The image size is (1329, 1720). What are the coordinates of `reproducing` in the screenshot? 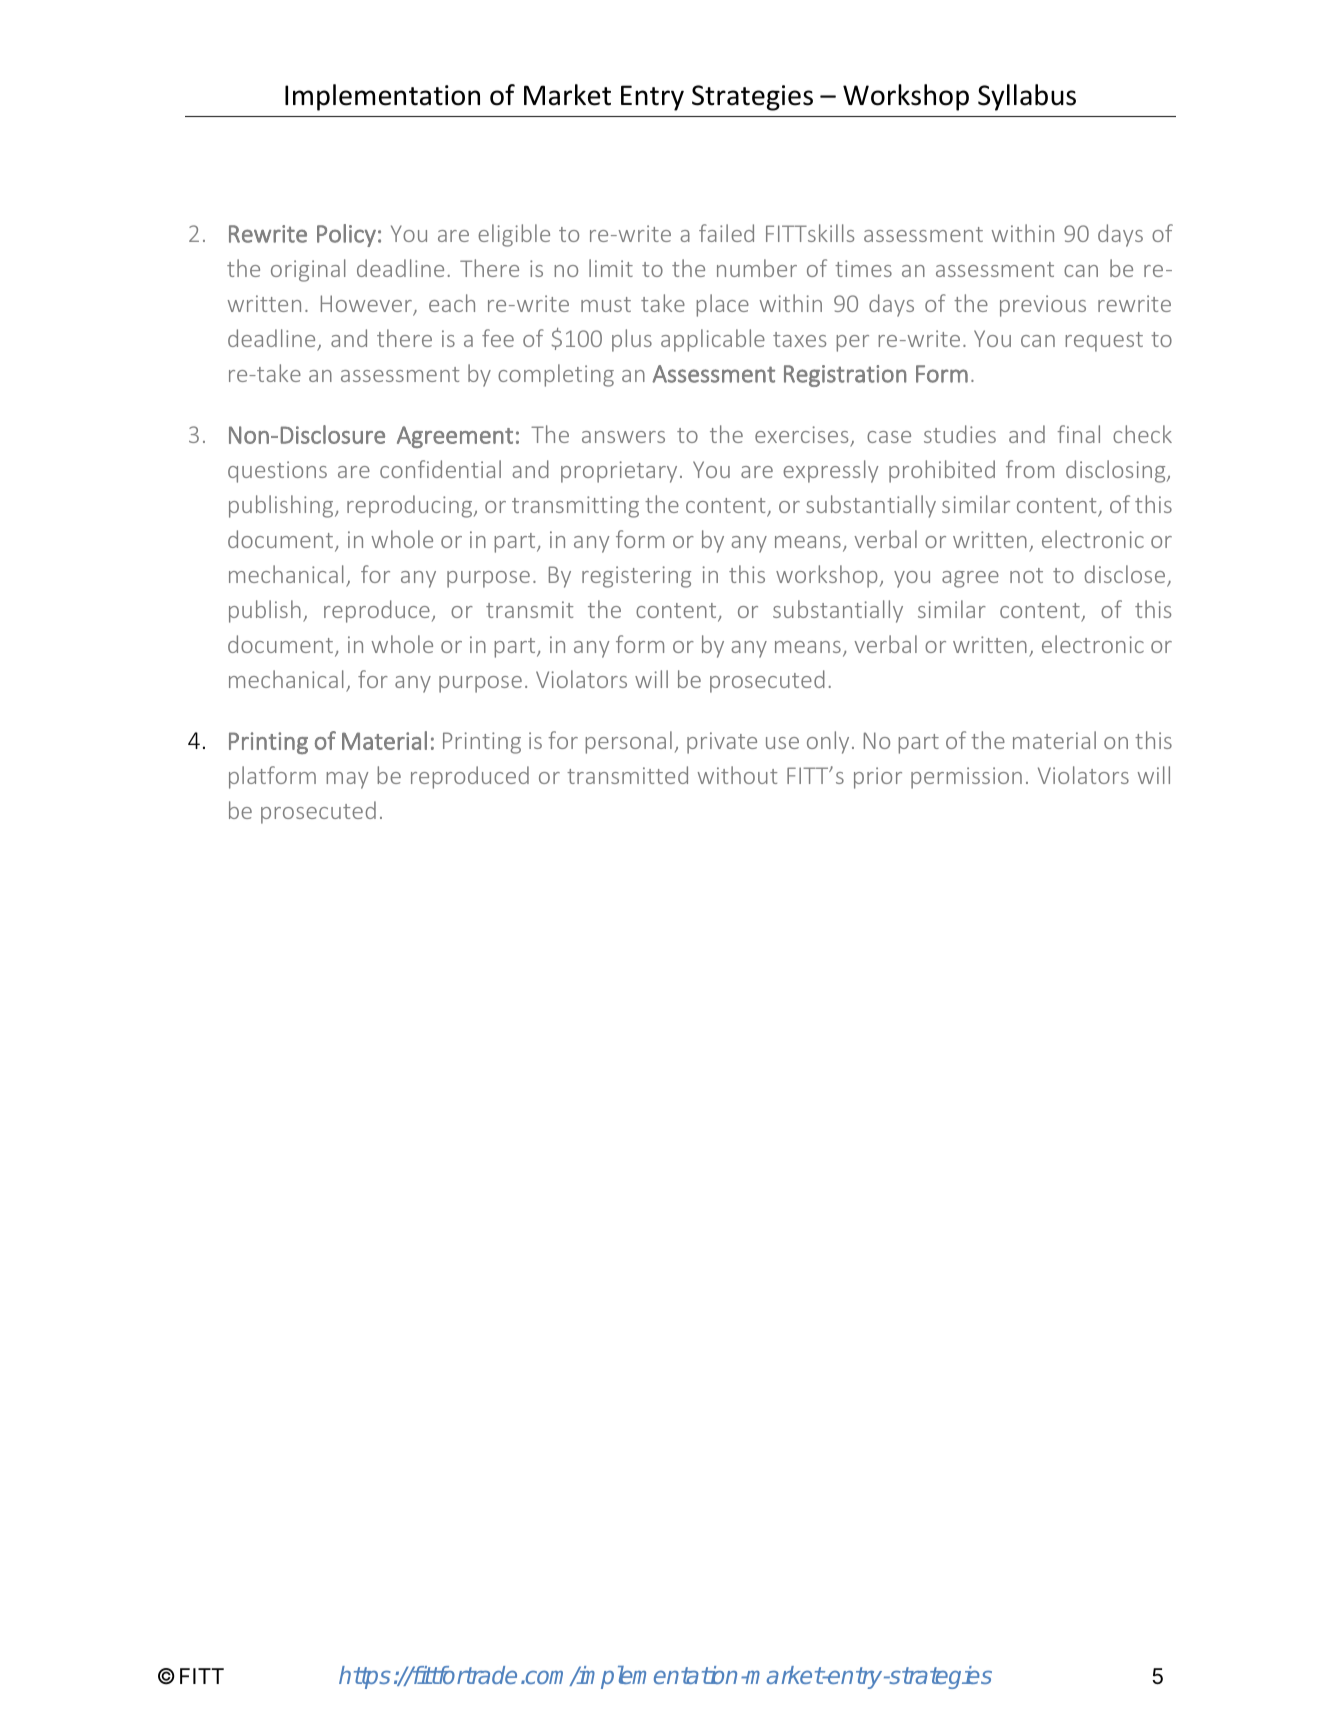 It's located at (411, 506).
